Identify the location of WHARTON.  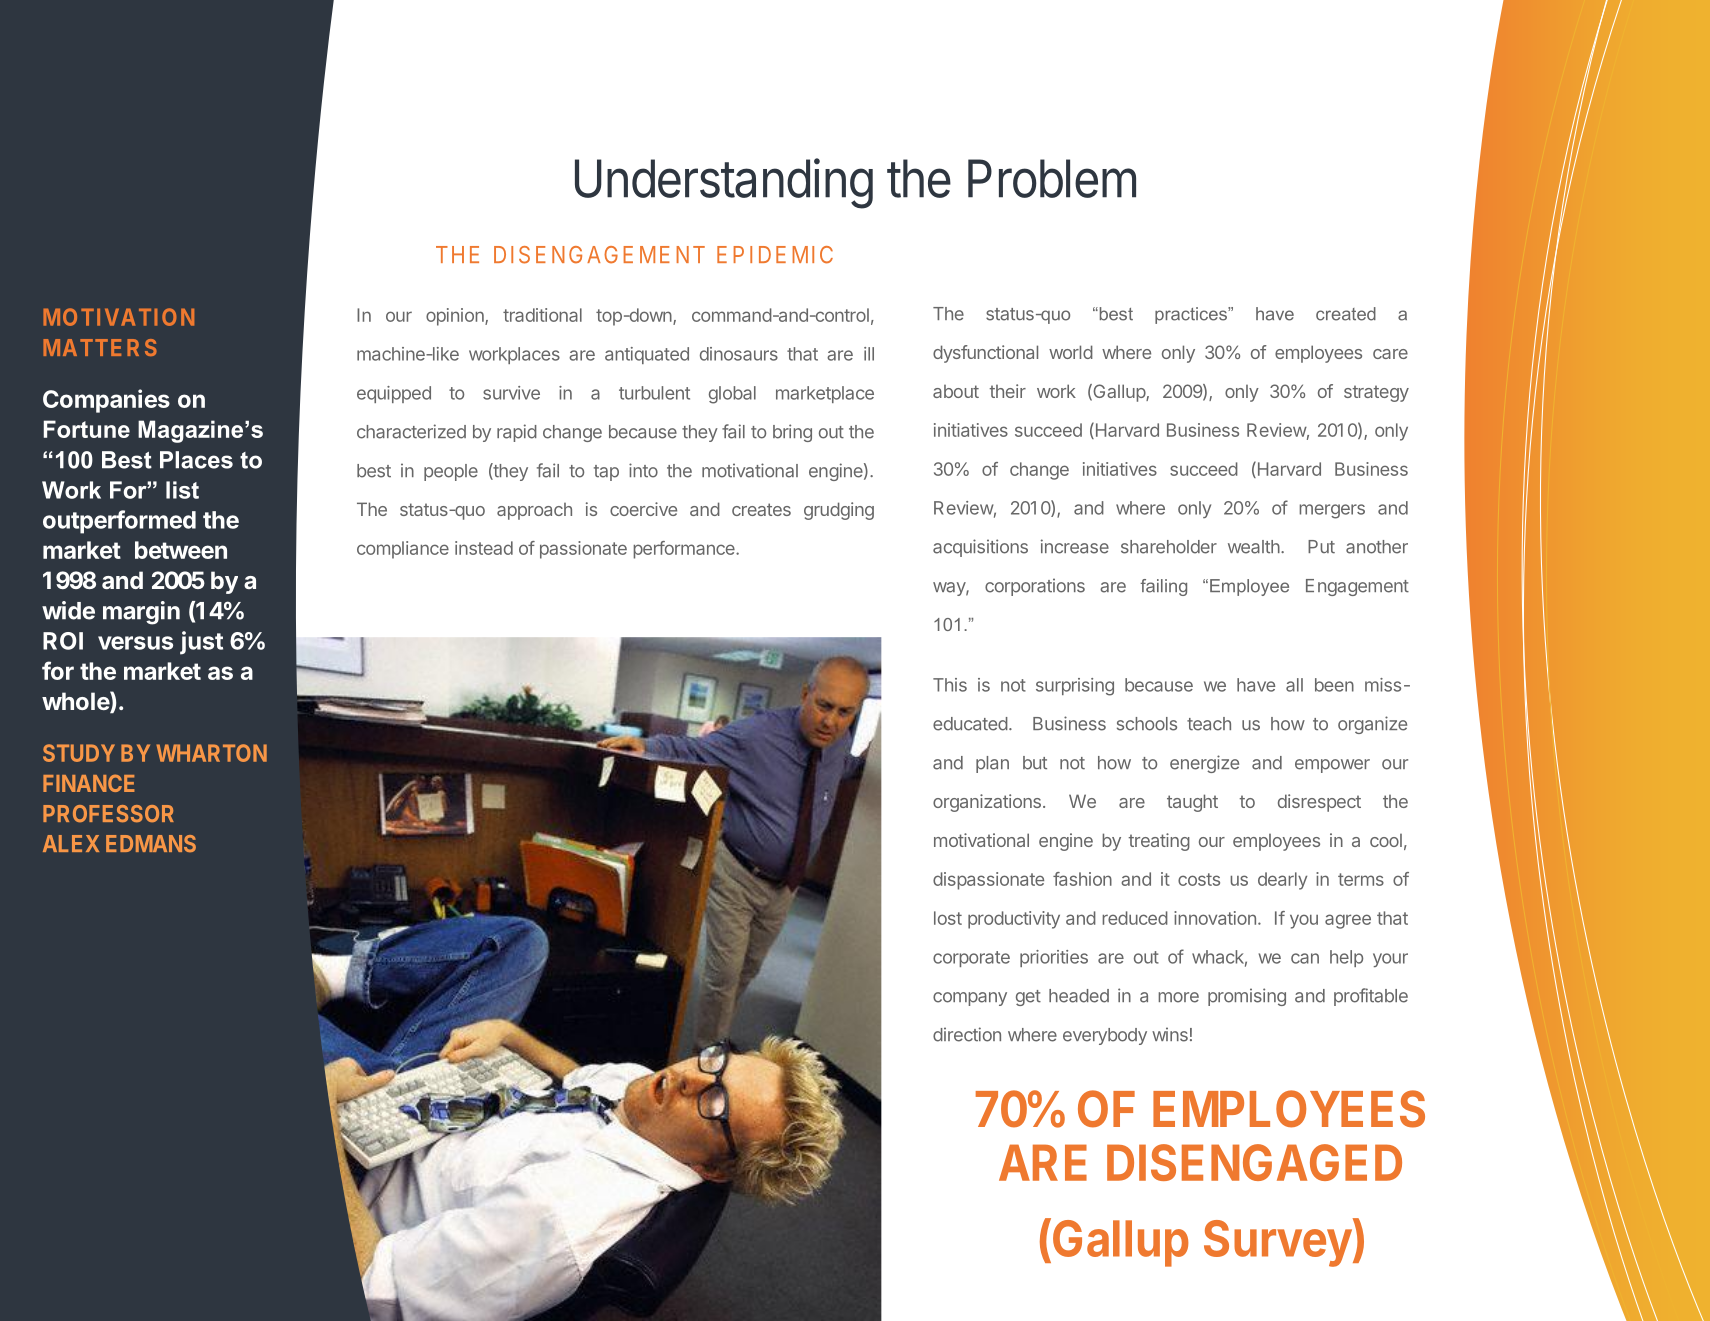
(211, 753).
